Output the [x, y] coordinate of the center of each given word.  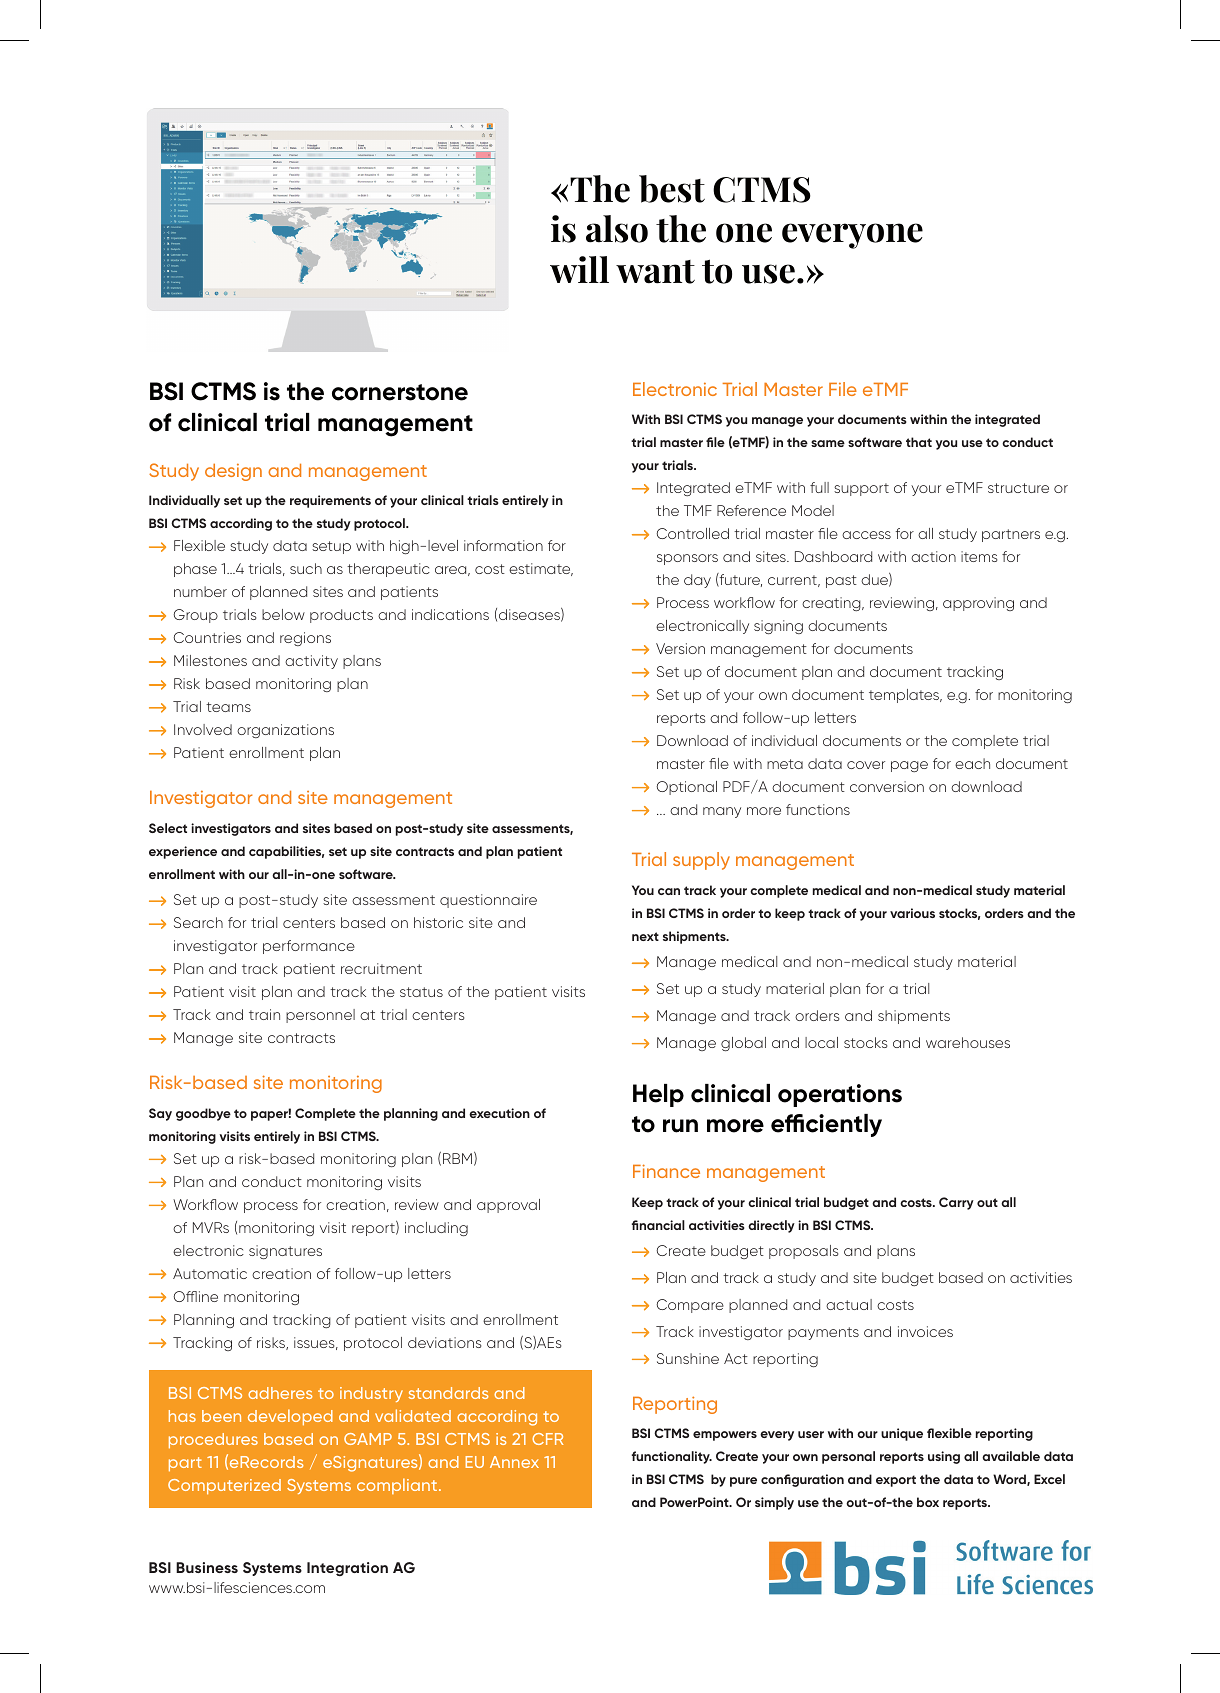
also [617, 229]
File [843, 389]
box [928, 1502]
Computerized [224, 1486]
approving [978, 604]
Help [658, 1095]
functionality [672, 1457]
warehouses [968, 1042]
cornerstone [400, 392]
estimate [541, 569]
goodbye [203, 1114]
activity [311, 662]
